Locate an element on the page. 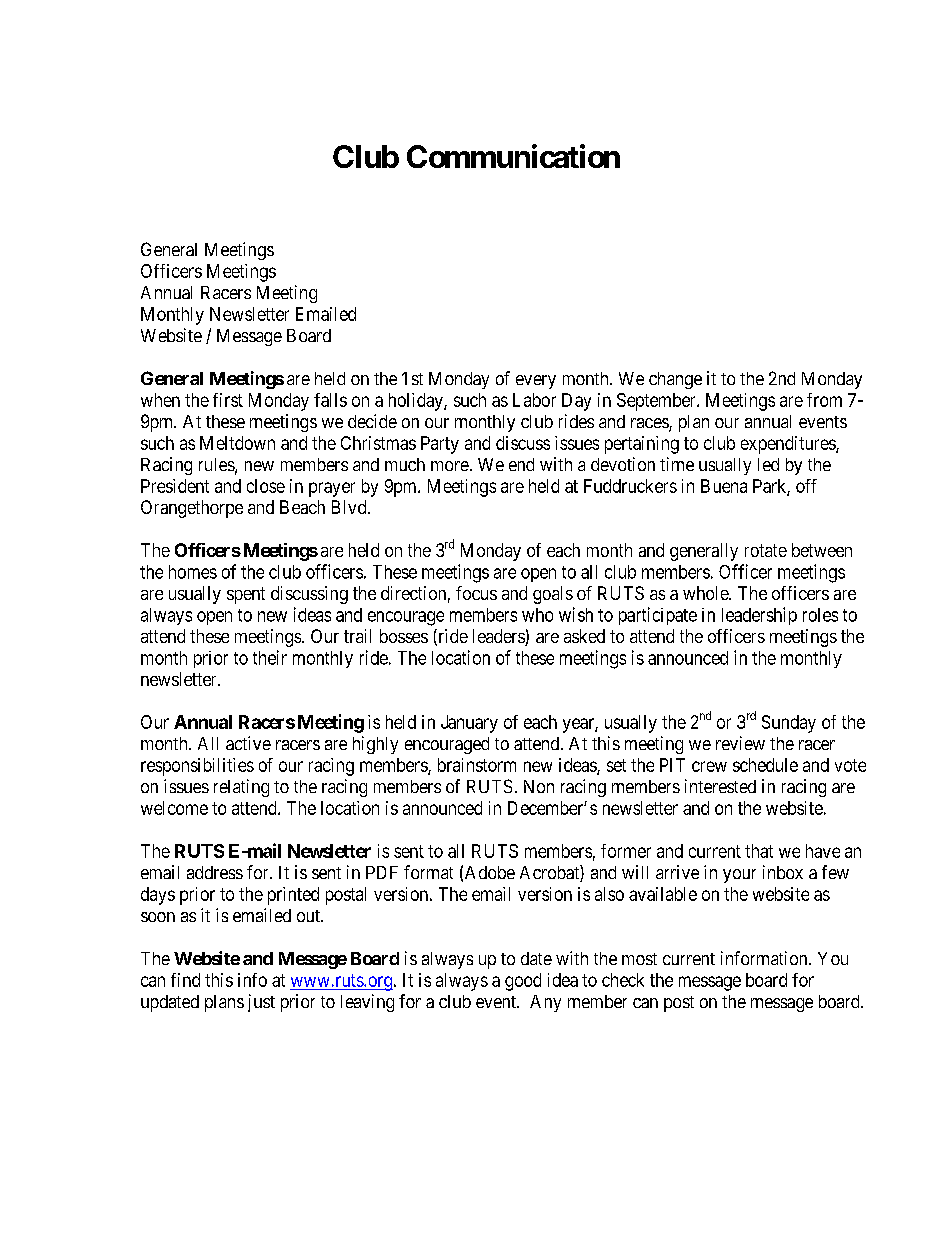 This image has width=952, height=1233. Communication is located at coordinates (513, 156).
